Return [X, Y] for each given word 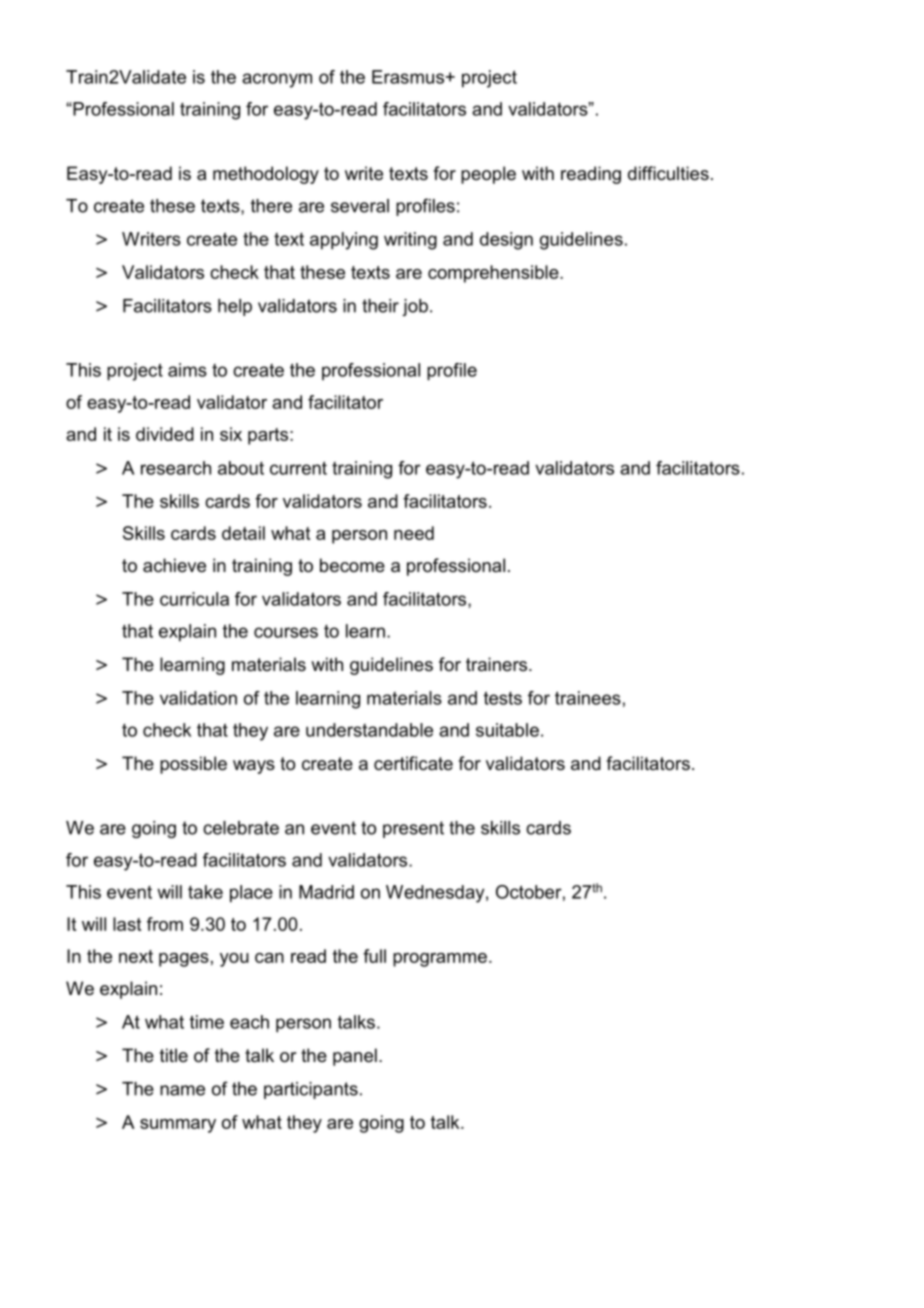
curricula [194, 599]
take [205, 892]
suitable [507, 730]
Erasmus [409, 77]
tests [503, 698]
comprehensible [494, 274]
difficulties [668, 173]
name [182, 1090]
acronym [277, 80]
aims [187, 370]
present [413, 829]
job [415, 307]
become [352, 565]
